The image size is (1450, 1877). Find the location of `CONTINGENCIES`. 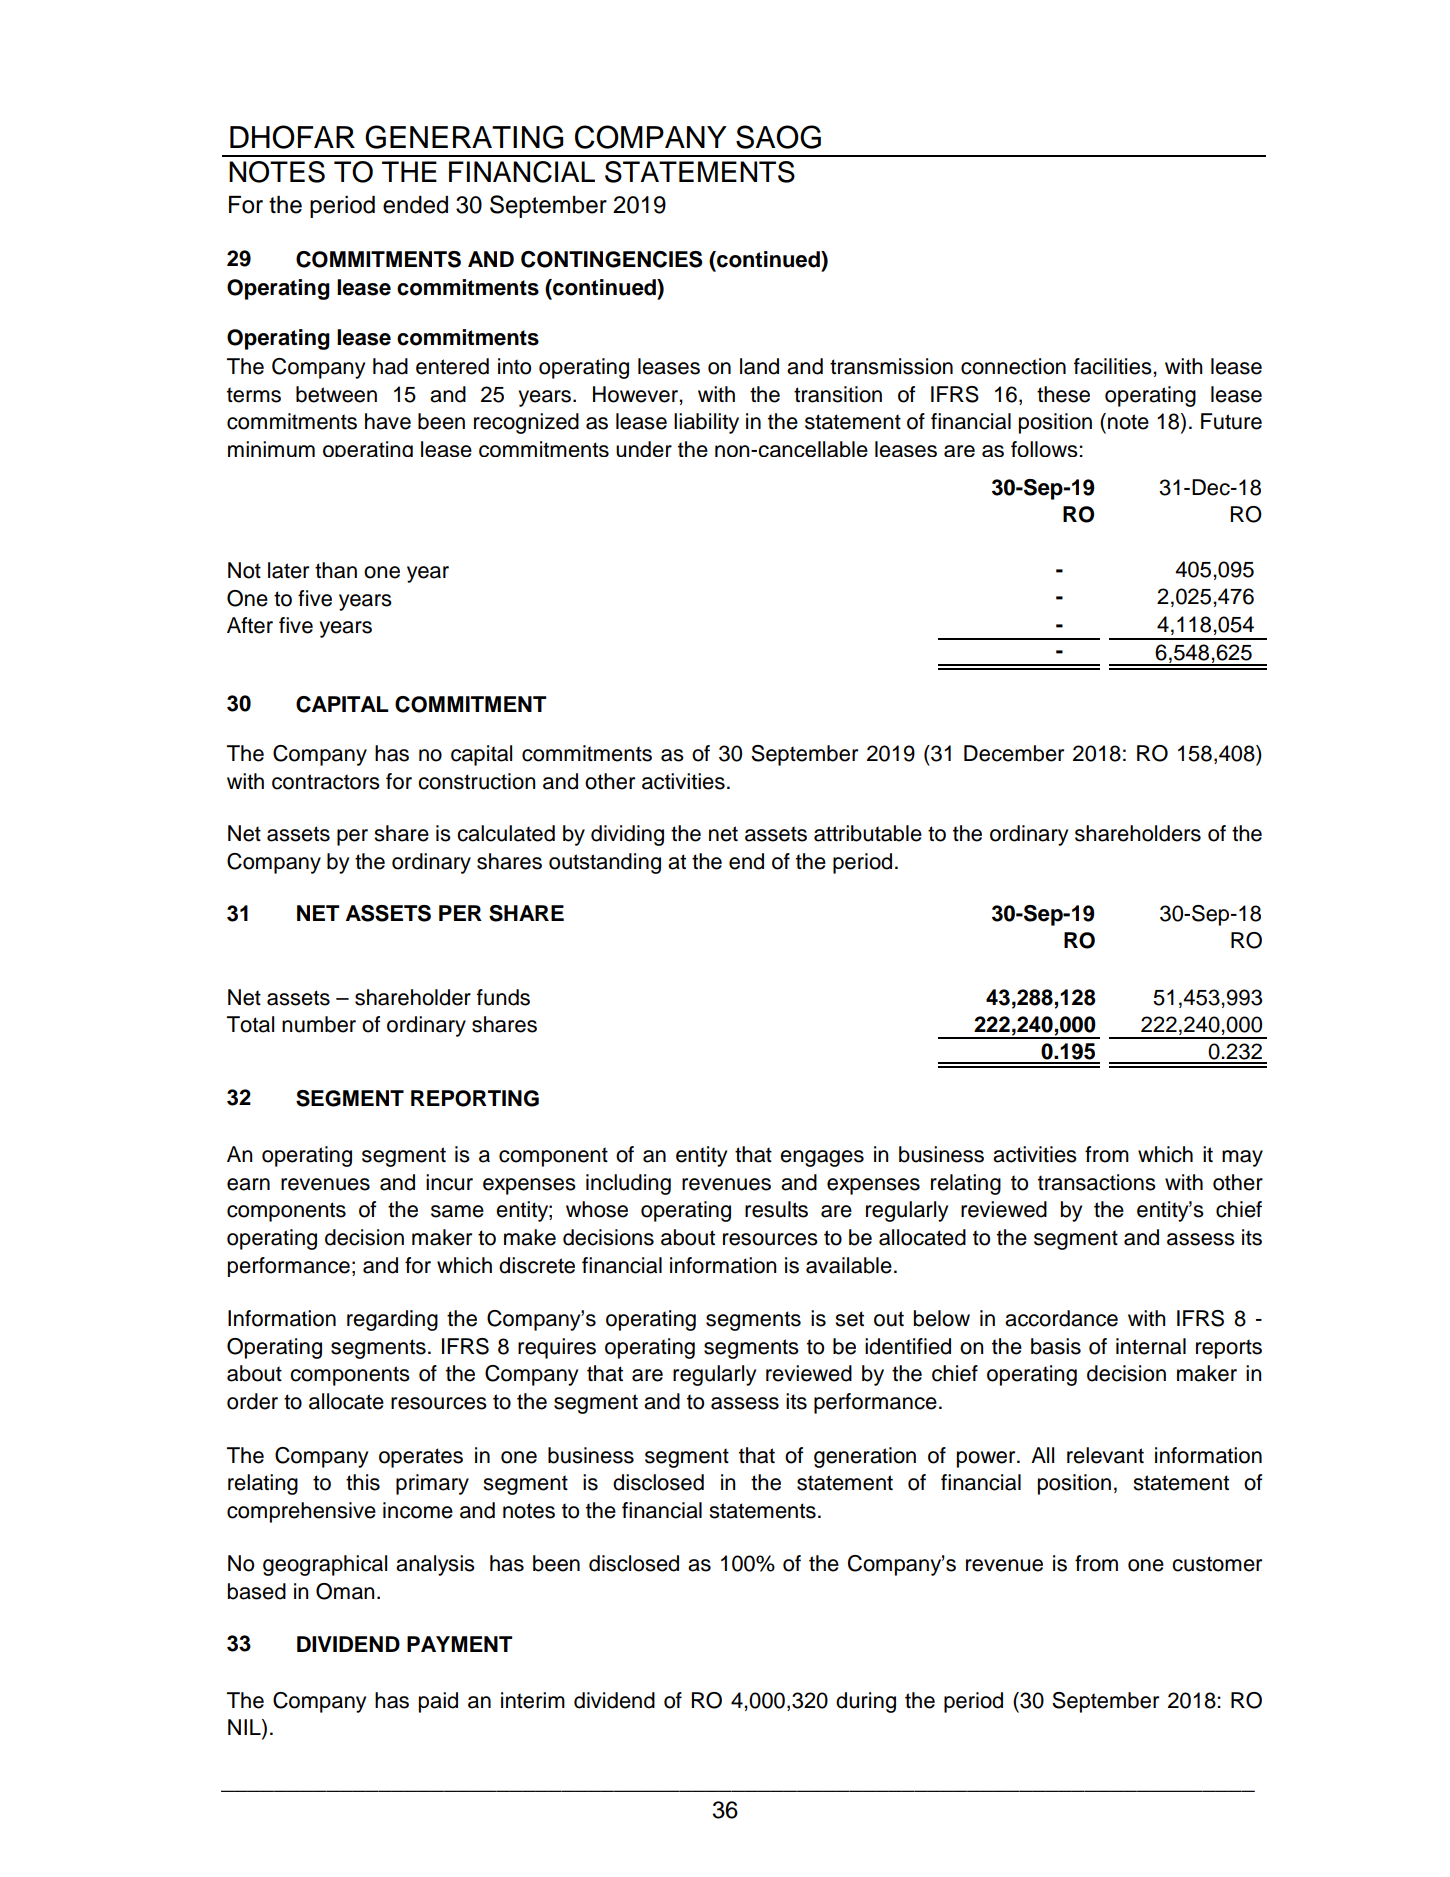

CONTINGENCIES is located at coordinates (611, 259).
